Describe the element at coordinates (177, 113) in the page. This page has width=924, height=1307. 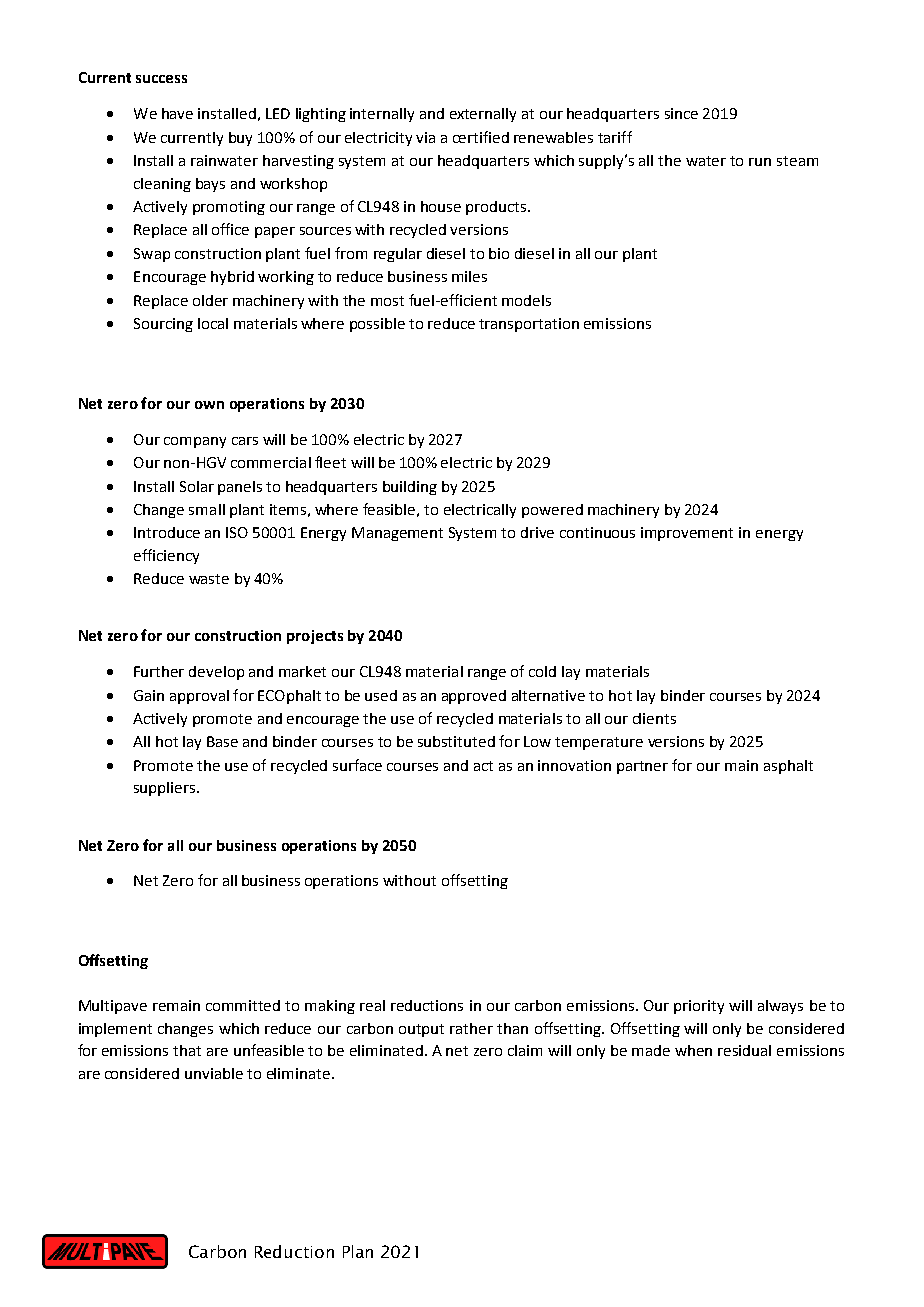
I see `have` at that location.
